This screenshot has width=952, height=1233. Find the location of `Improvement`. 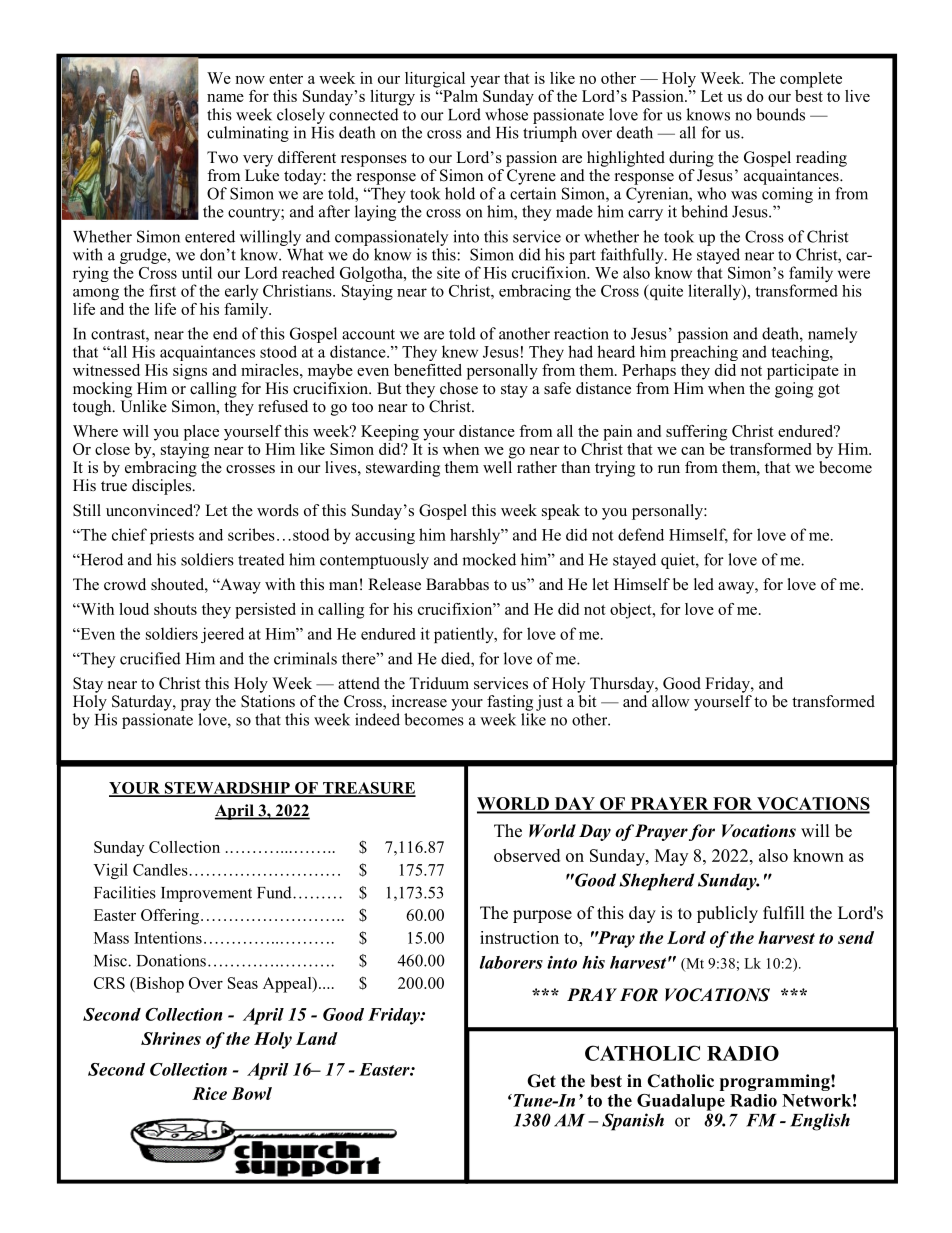

Improvement is located at coordinates (206, 894).
